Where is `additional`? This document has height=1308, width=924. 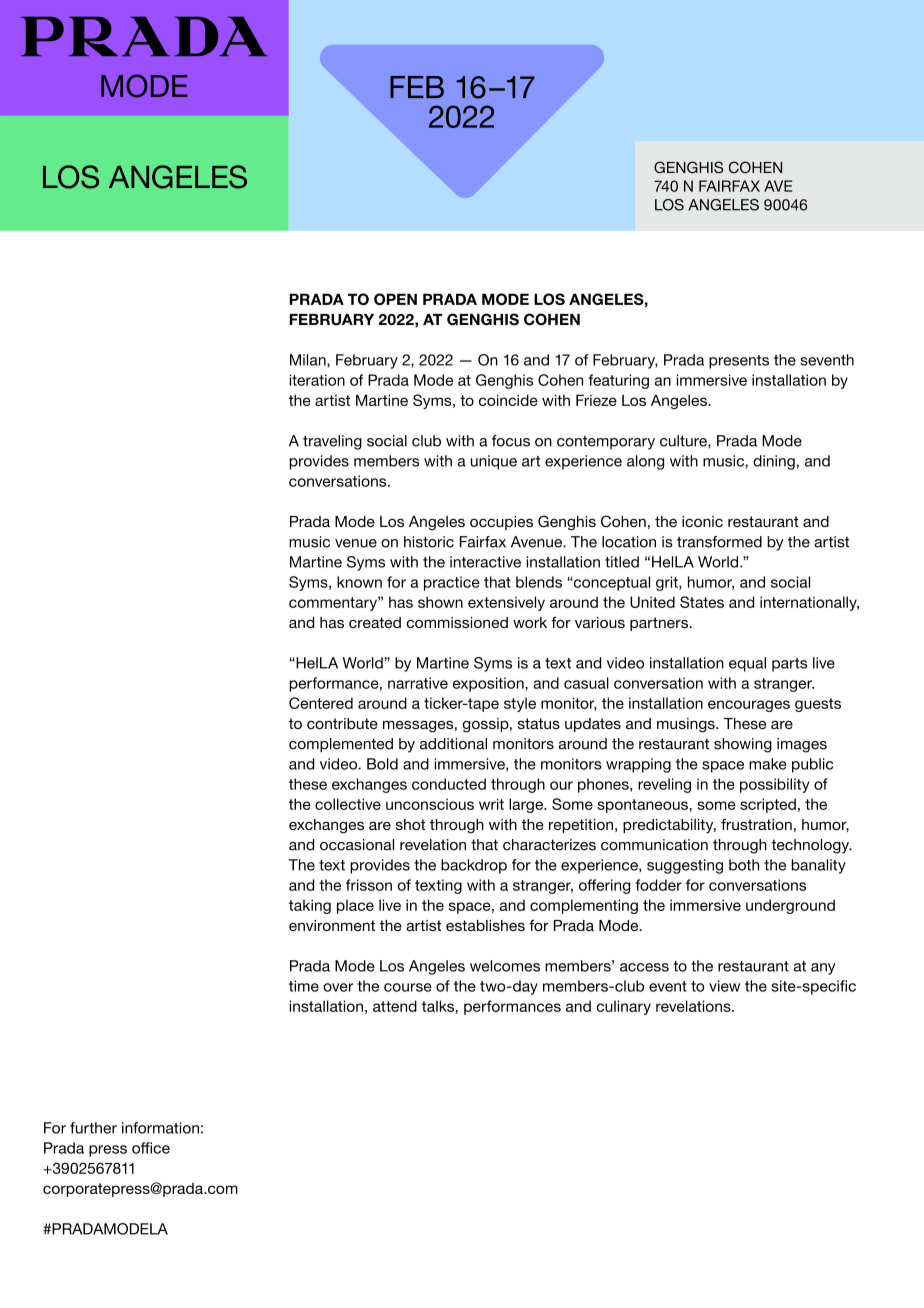 additional is located at coordinates (453, 744).
